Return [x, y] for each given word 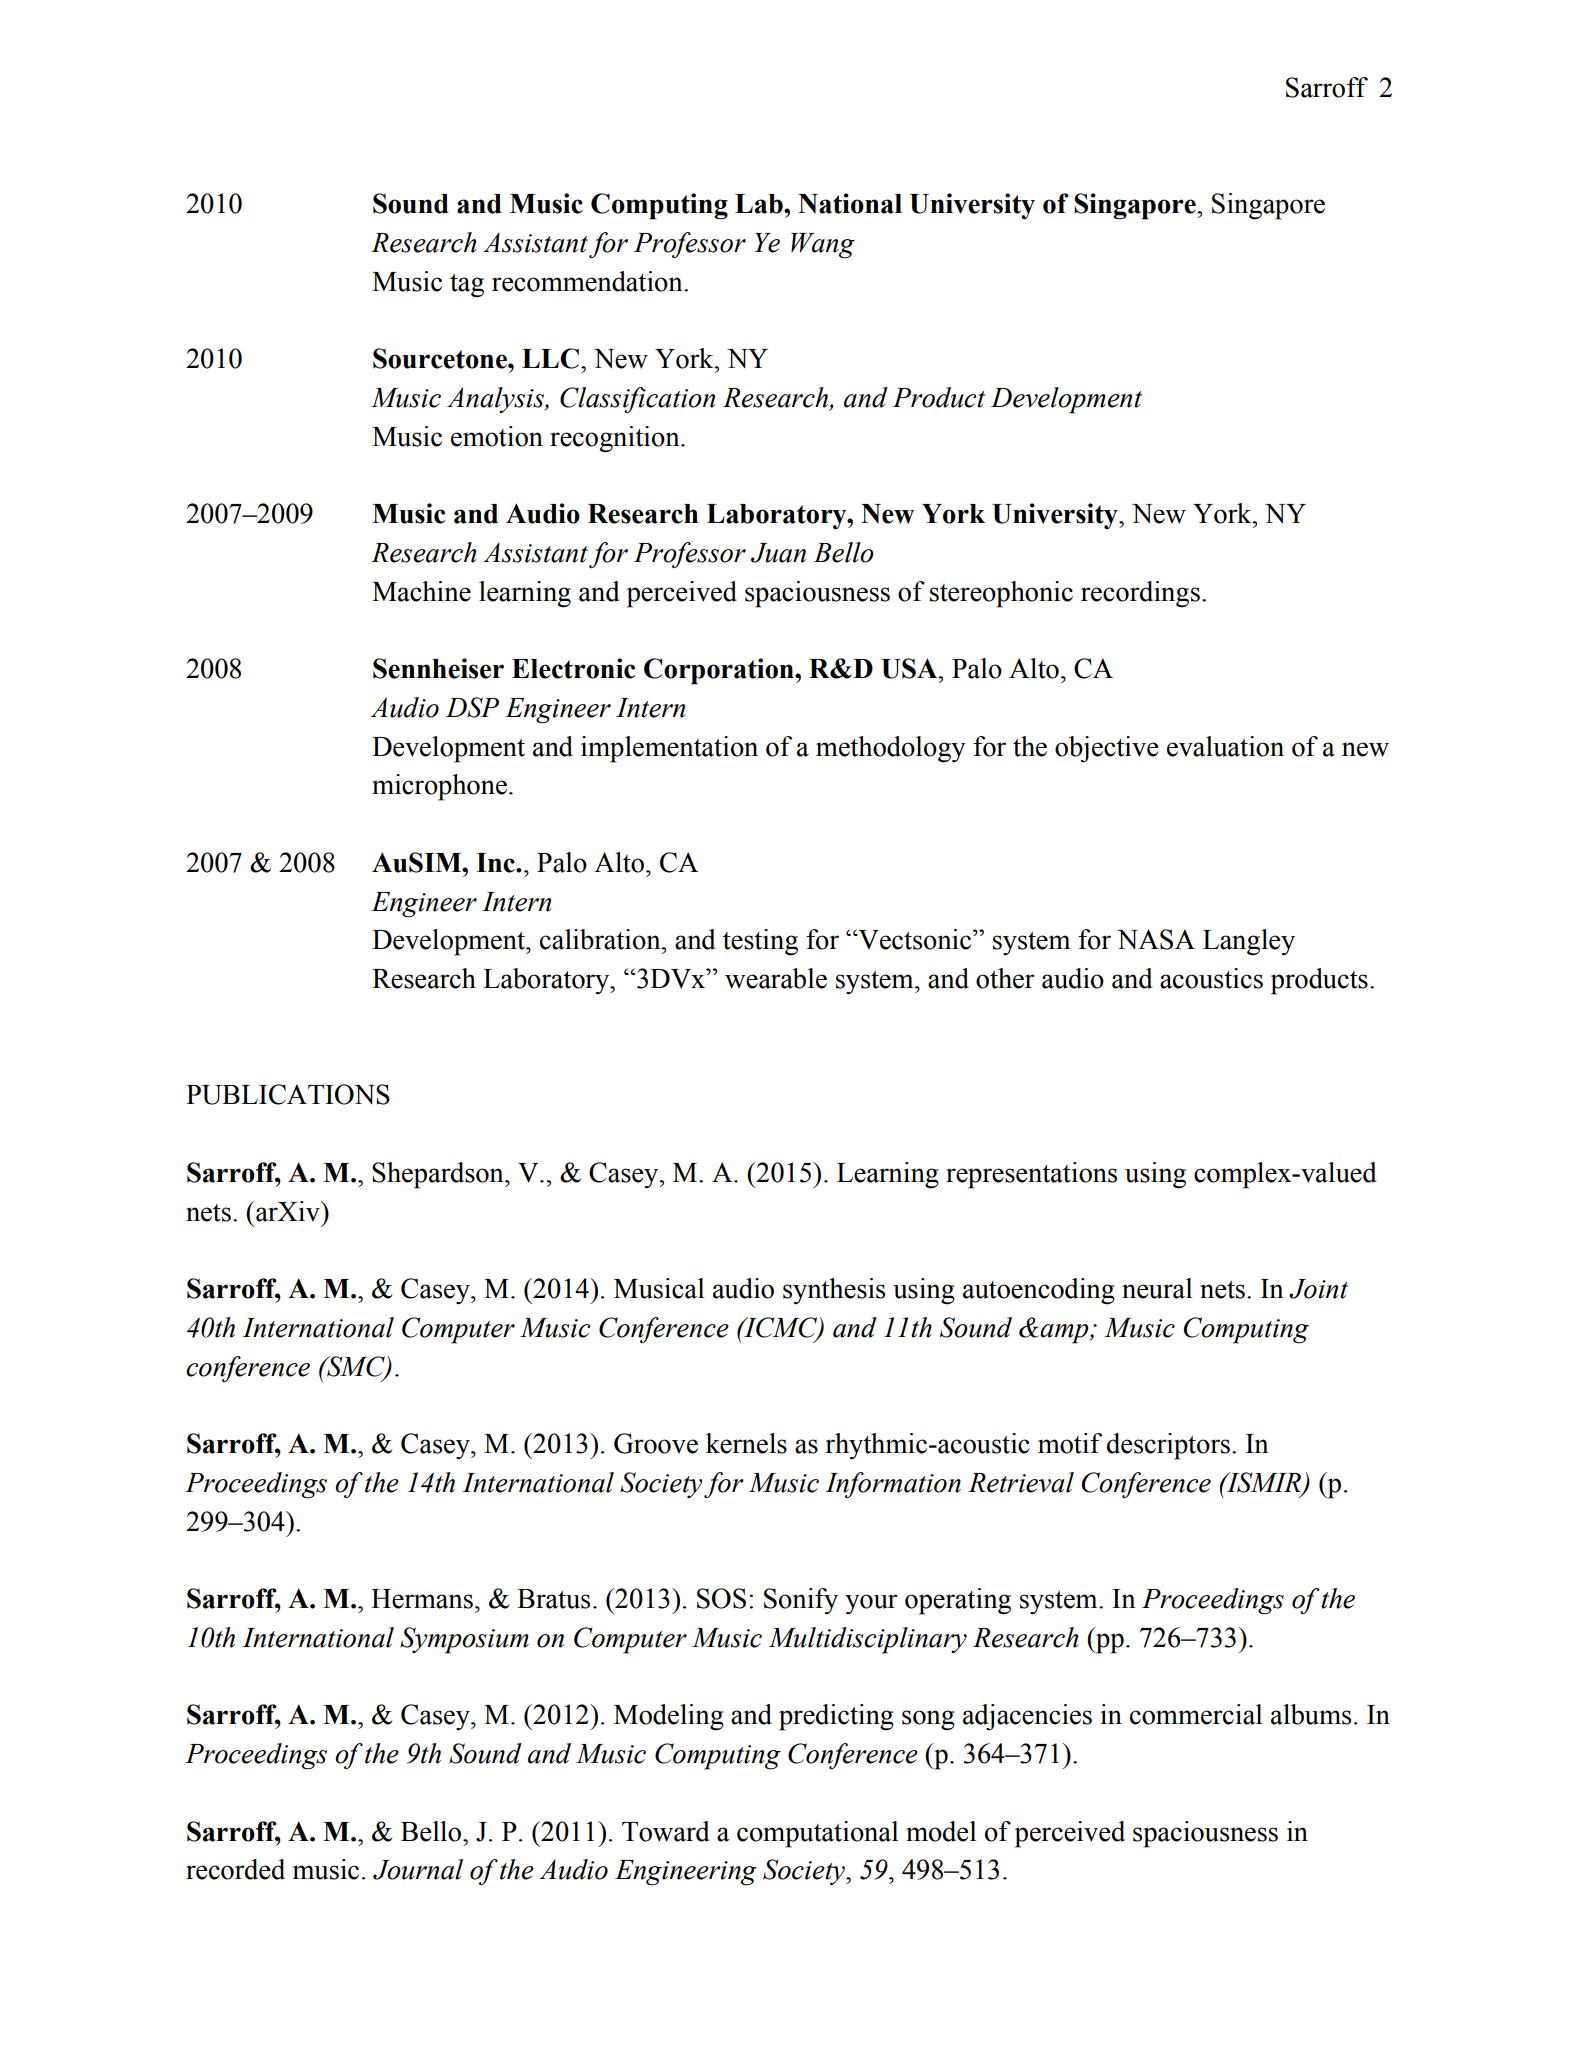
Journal [418, 1869]
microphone [439, 787]
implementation [669, 749]
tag [467, 286]
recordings [1140, 594]
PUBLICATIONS [288, 1094]
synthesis [834, 1291]
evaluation [1225, 746]
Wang [823, 246]
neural [1157, 1288]
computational [817, 1834]
